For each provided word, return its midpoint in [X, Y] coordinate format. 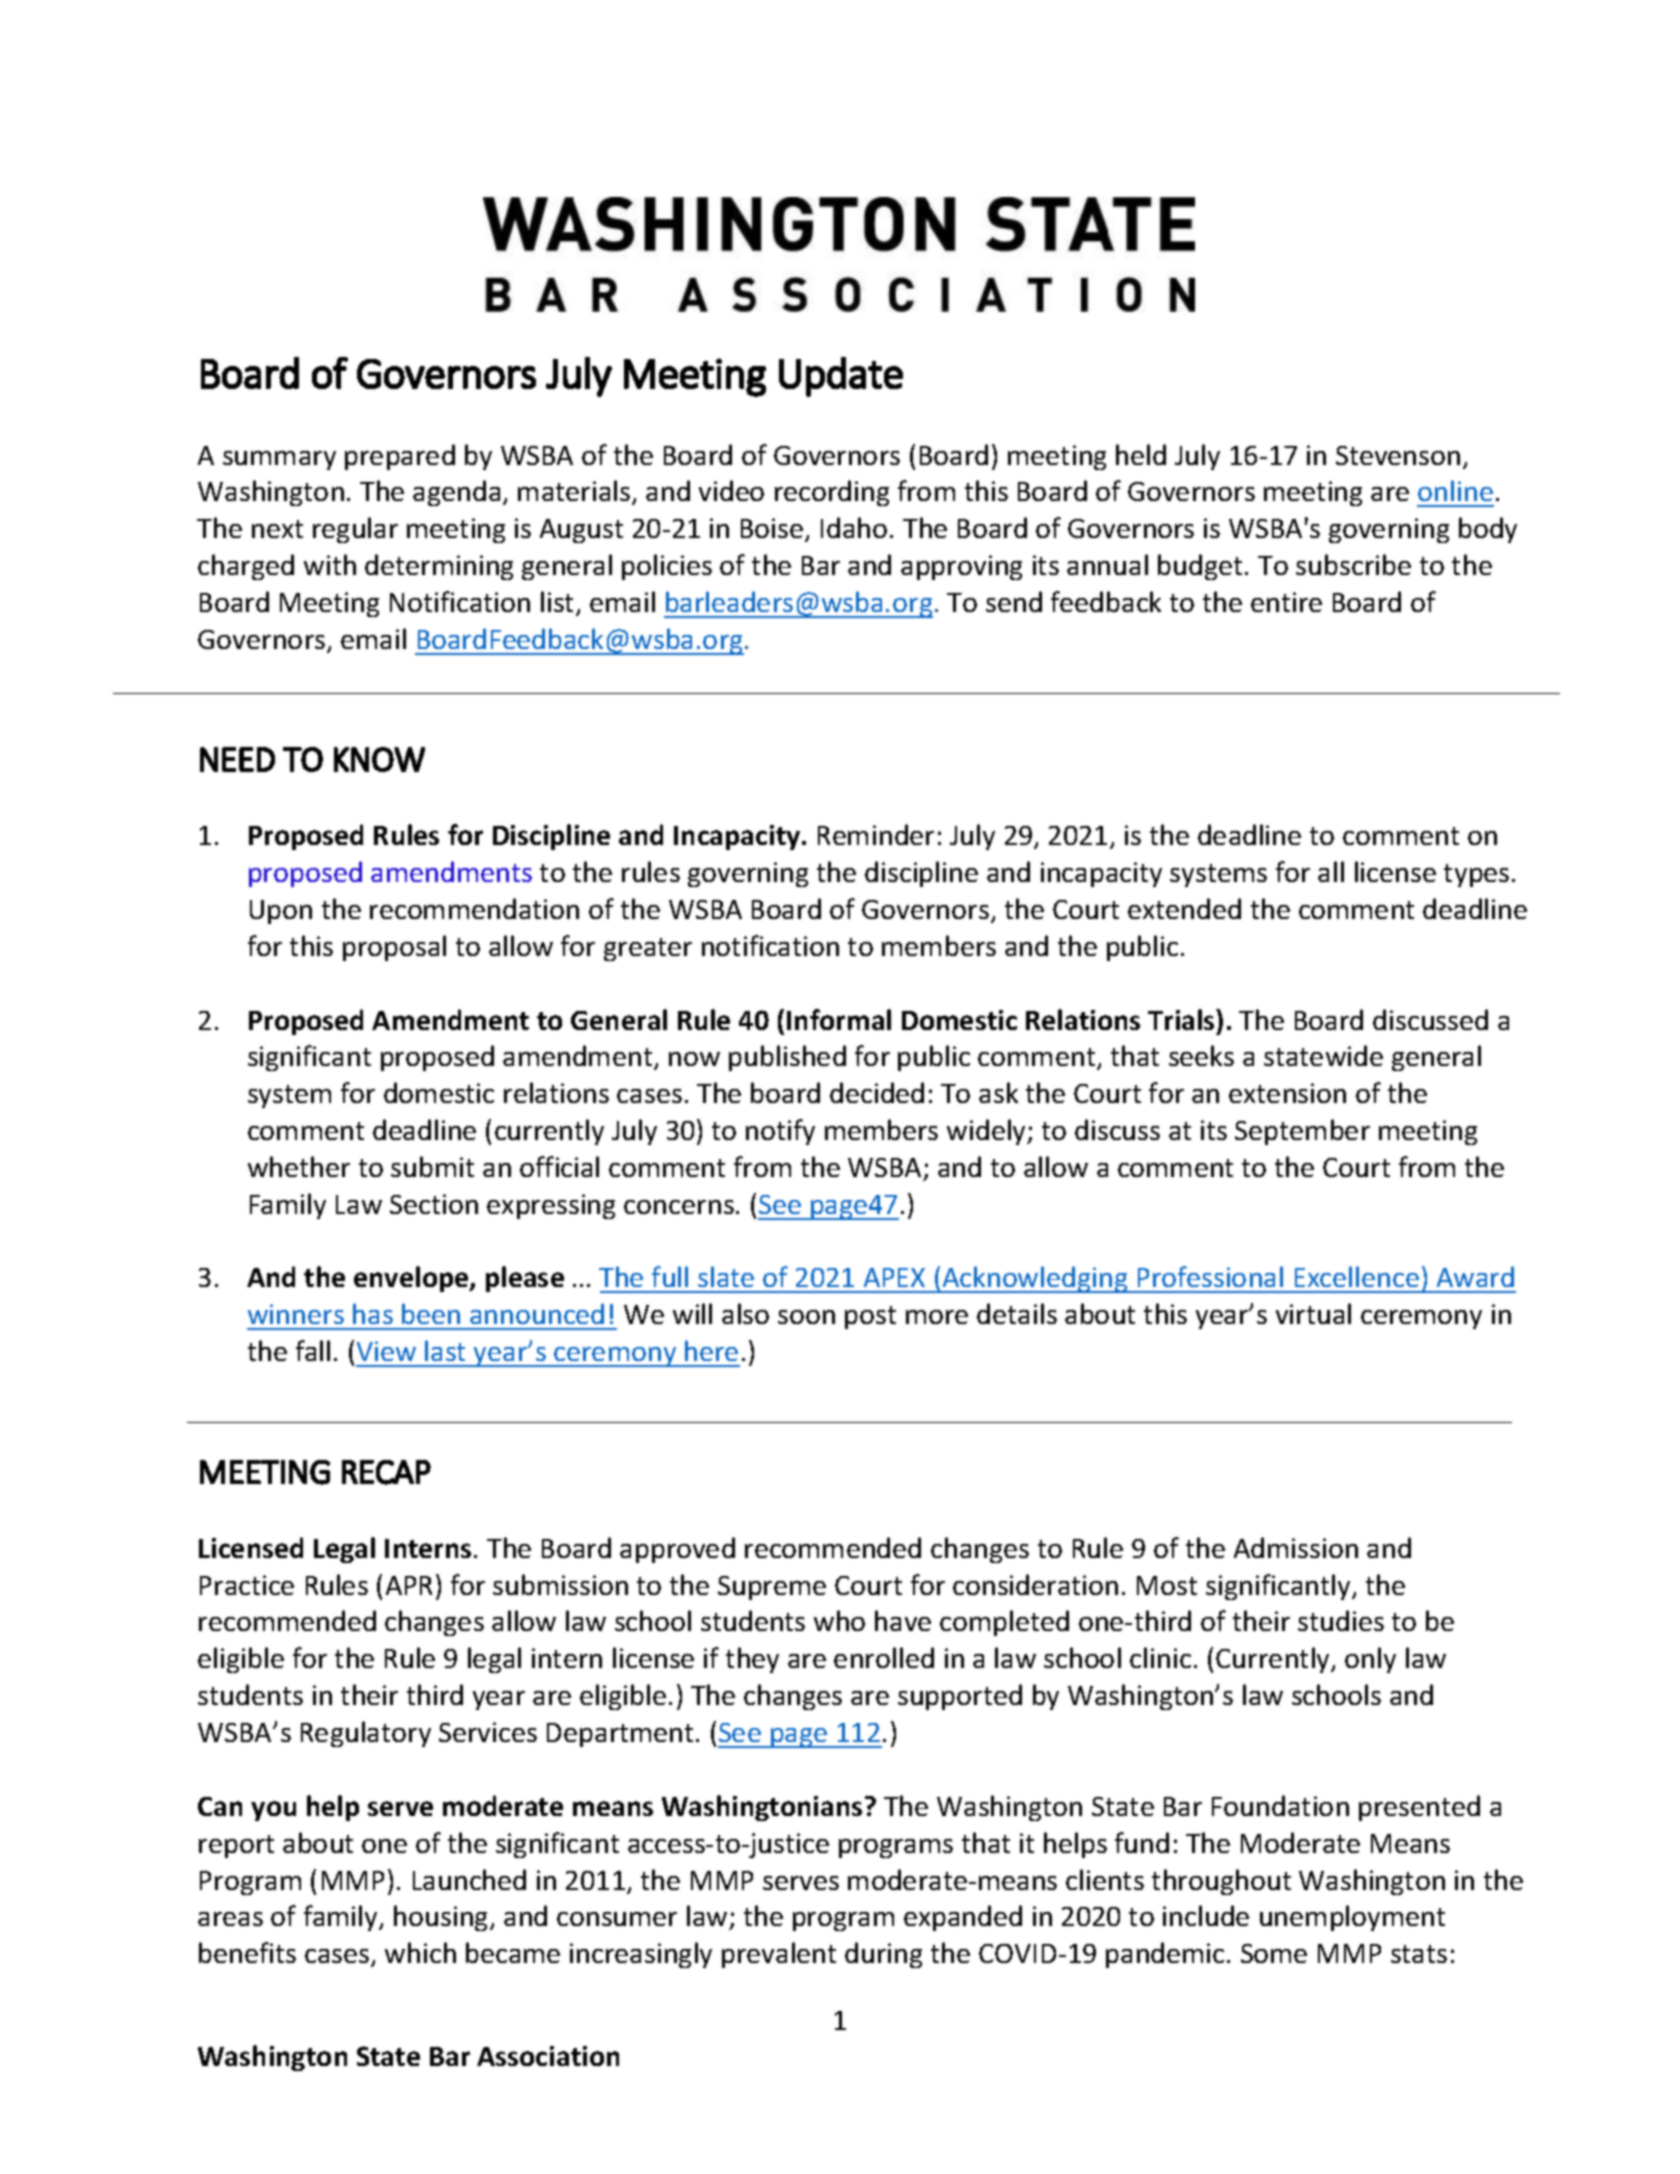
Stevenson [1398, 455]
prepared [400, 457]
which [420, 1952]
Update [841, 377]
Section [434, 1204]
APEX [894, 1277]
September [1302, 1132]
